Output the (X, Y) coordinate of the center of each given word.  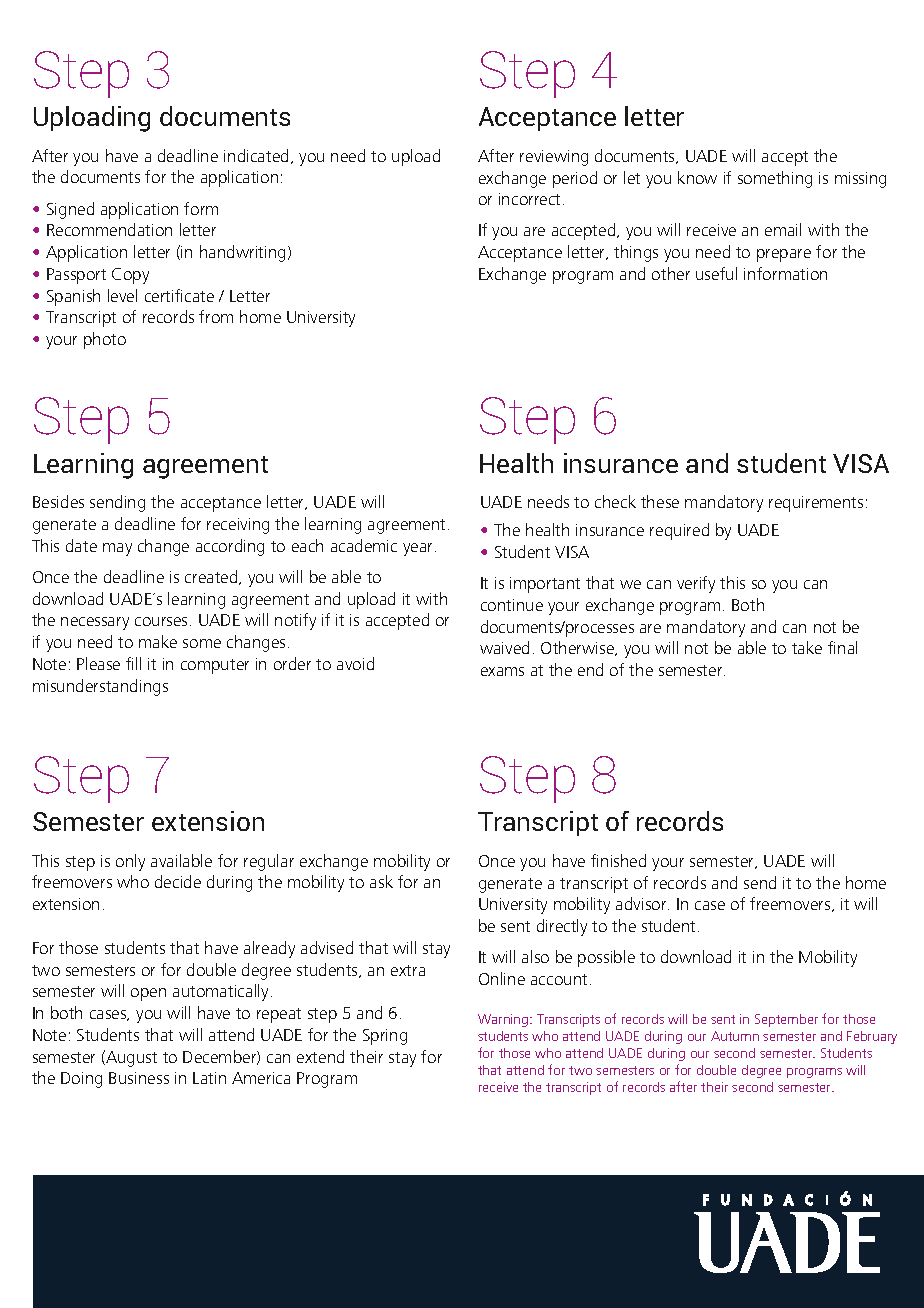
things (636, 253)
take (807, 647)
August (130, 1058)
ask (381, 881)
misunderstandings (100, 687)
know (697, 177)
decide (178, 881)
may (117, 549)
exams (502, 671)
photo (105, 340)
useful (716, 273)
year (419, 549)
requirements (816, 504)
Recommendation (109, 229)
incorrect (531, 199)
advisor (642, 903)
